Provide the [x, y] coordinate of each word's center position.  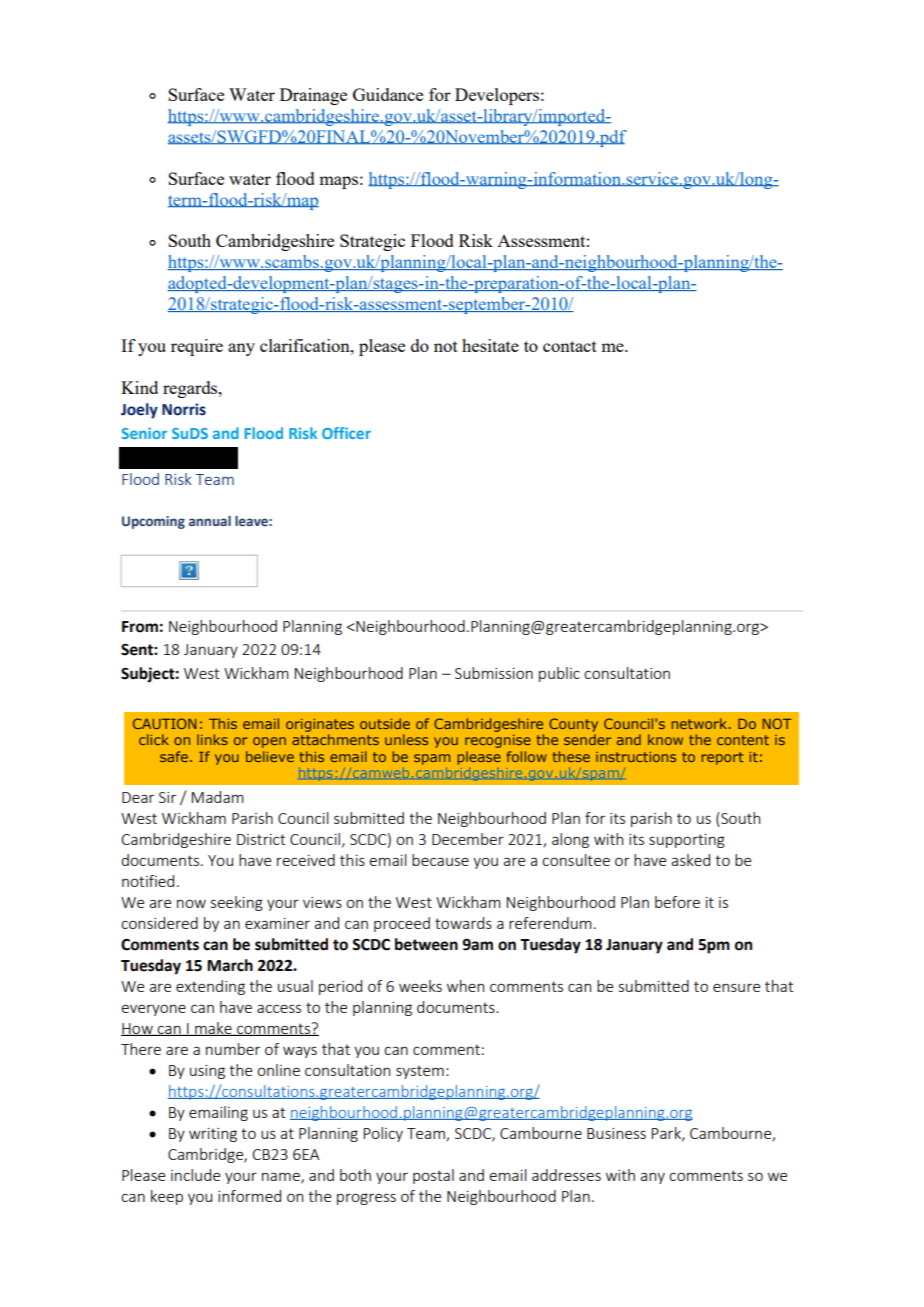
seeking [237, 903]
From [140, 627]
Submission [494, 673]
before [677, 902]
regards [191, 389]
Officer [346, 433]
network [701, 723]
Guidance [388, 94]
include [195, 1175]
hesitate [490, 345]
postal [433, 1176]
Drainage [313, 96]
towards [463, 923]
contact [570, 346]
